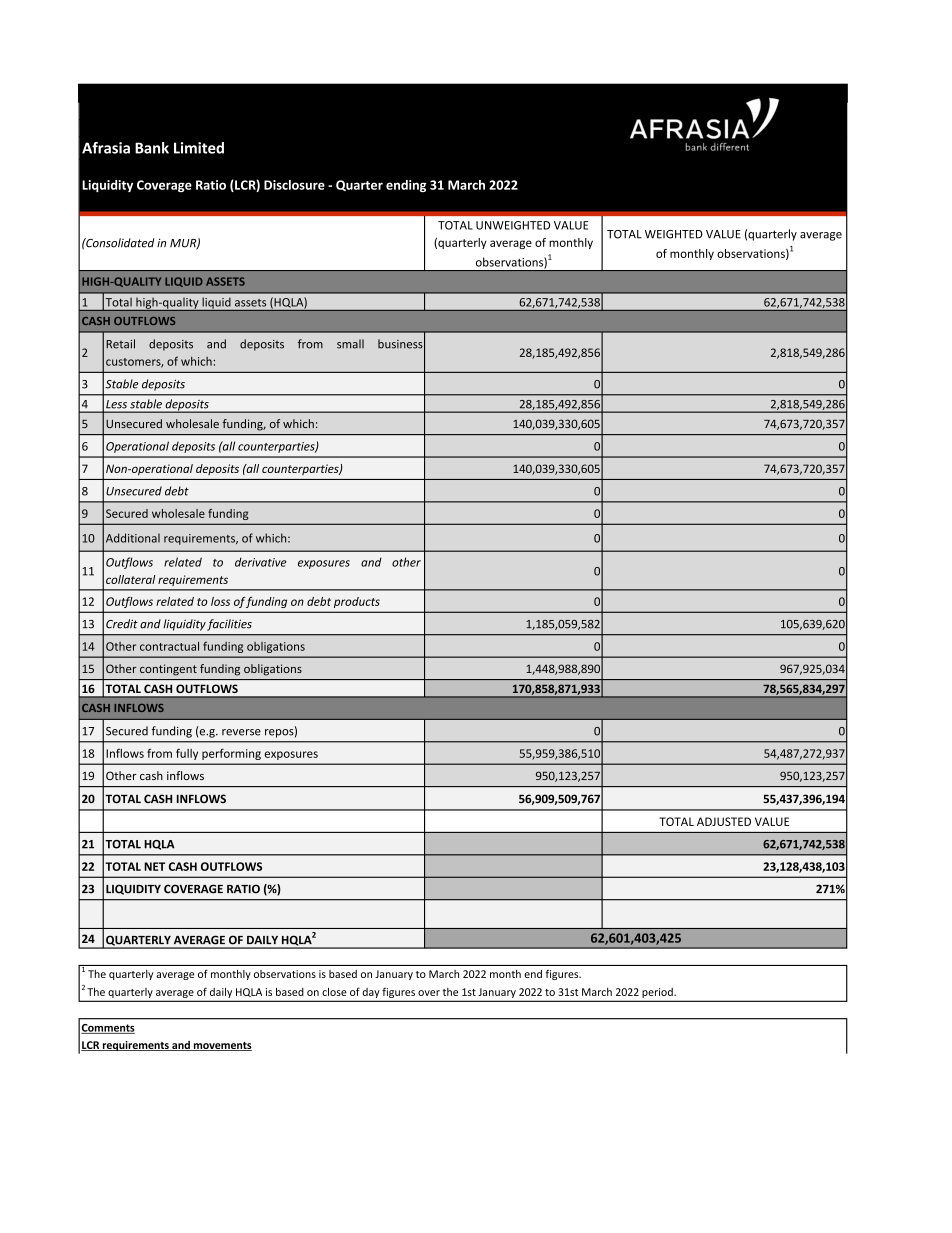 The height and width of the screenshot is (1233, 952). What do you see at coordinates (199, 148) in the screenshot?
I see `Limited` at bounding box center [199, 148].
